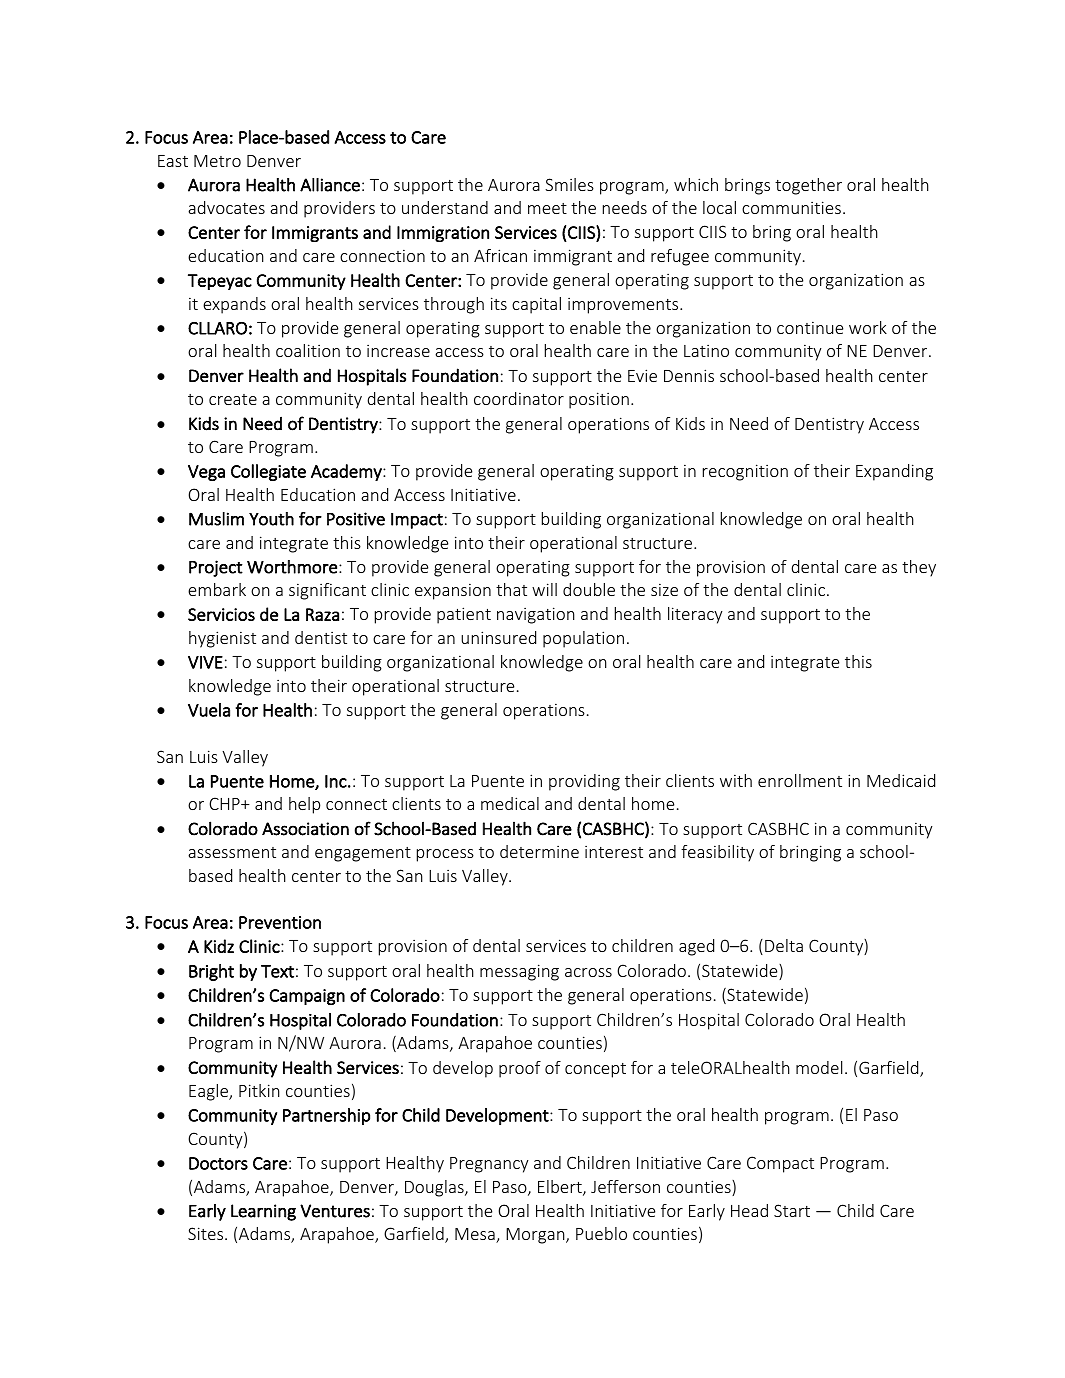  Describe the element at coordinates (792, 1210) in the screenshot. I see `Start` at that location.
